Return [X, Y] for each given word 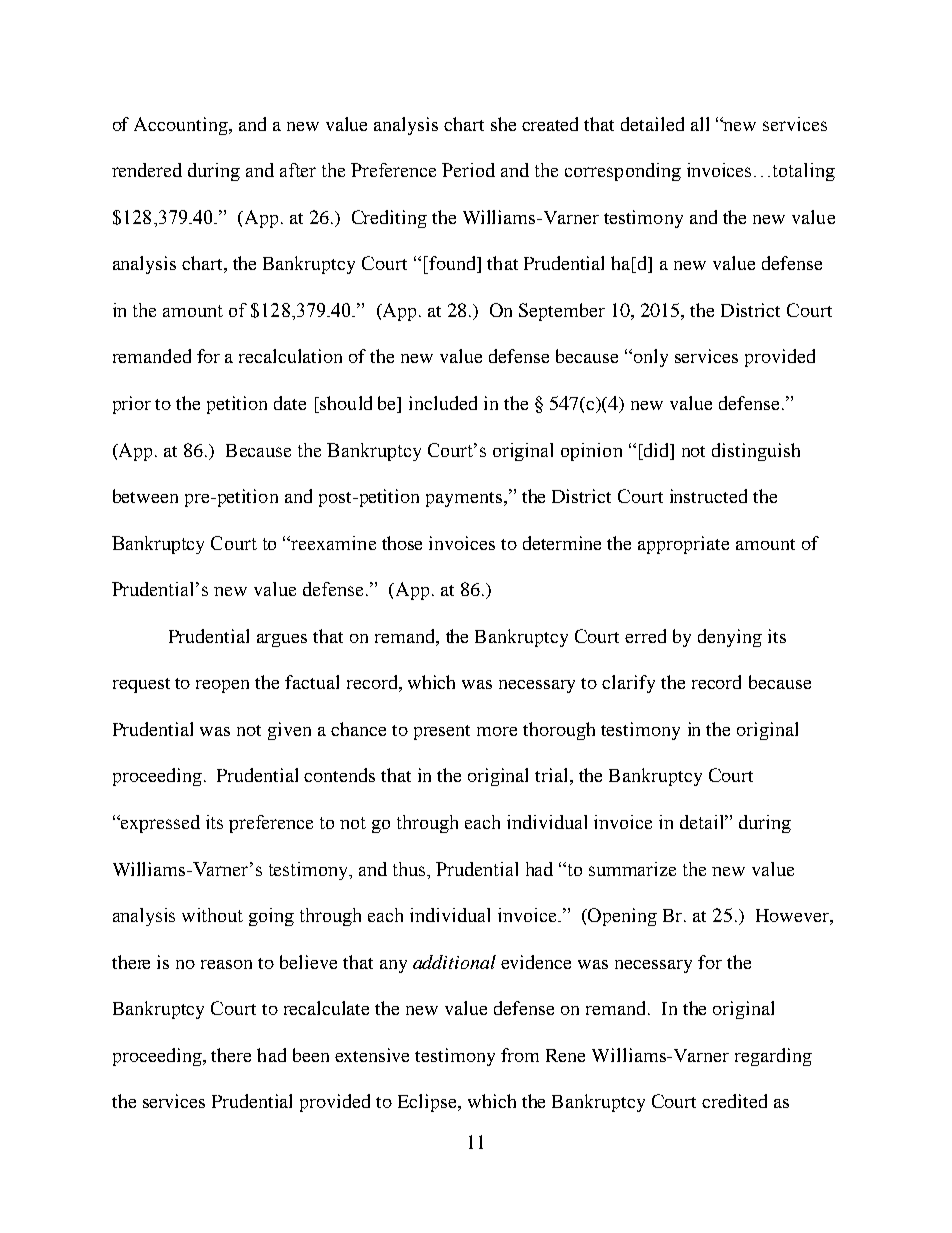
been [311, 1055]
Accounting [182, 126]
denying [730, 638]
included [443, 403]
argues [282, 640]
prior [132, 405]
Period [468, 170]
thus [410, 869]
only [649, 358]
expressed [159, 824]
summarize [632, 869]
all [700, 124]
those [402, 543]
